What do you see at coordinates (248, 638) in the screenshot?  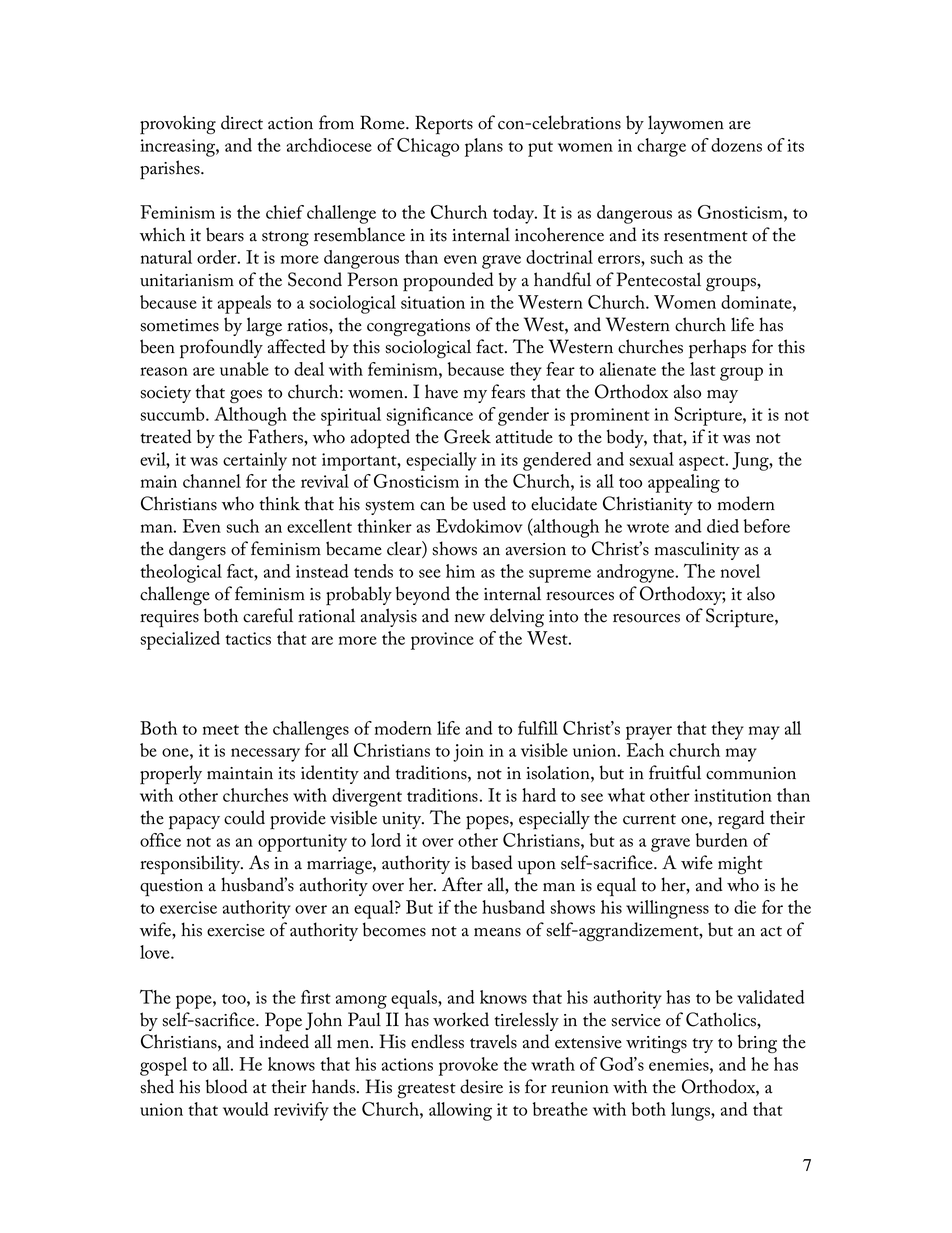 I see `tactics` at bounding box center [248, 638].
